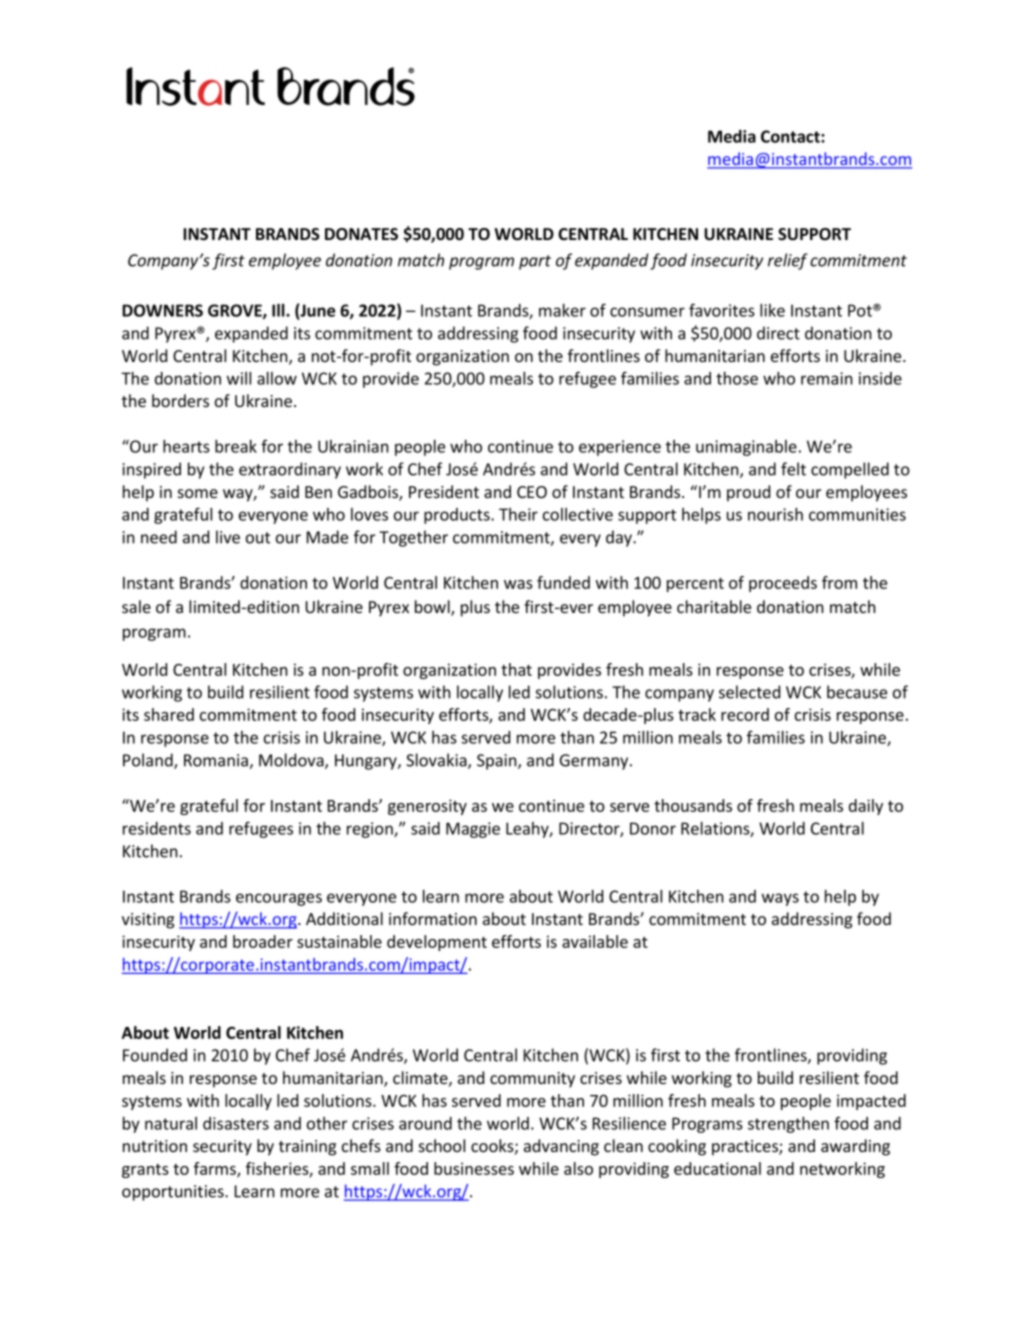 This page has width=1034, height=1338. What do you see at coordinates (361, 234) in the page?
I see `DONATES` at bounding box center [361, 234].
